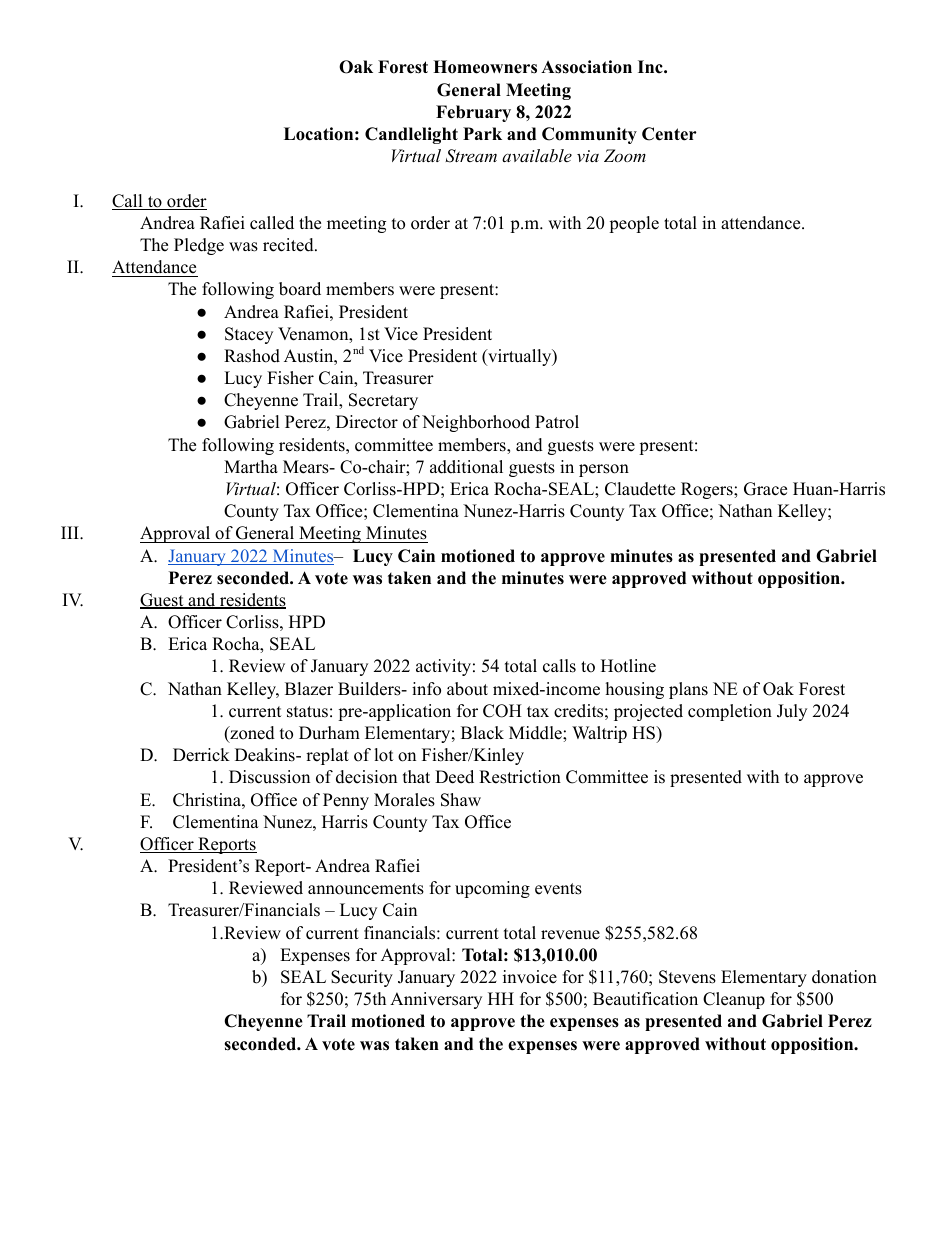 This document has height=1233, width=952. What do you see at coordinates (734, 1000) in the document?
I see `Cleanup` at bounding box center [734, 1000].
